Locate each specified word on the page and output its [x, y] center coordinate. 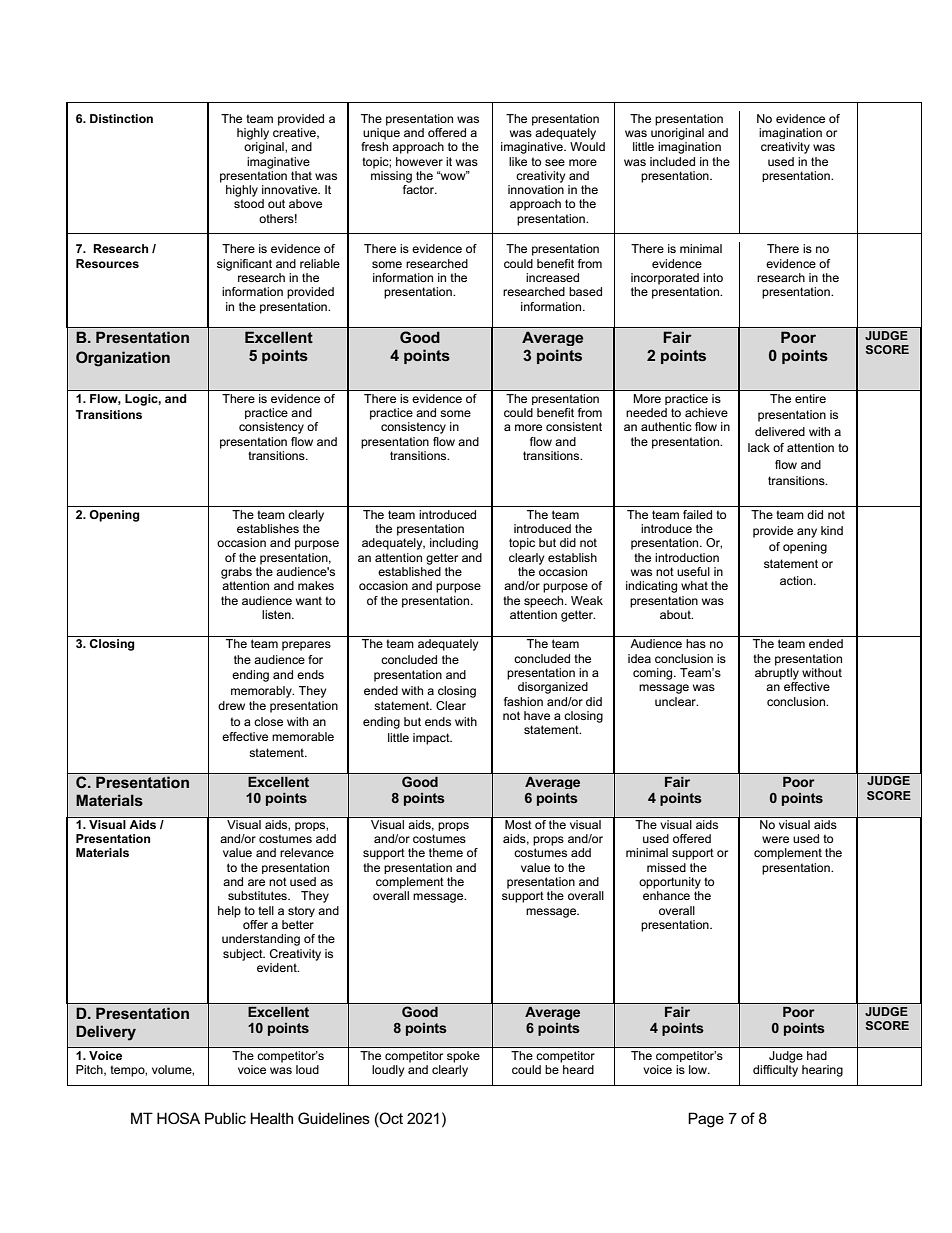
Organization [123, 359]
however [419, 161]
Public [225, 1118]
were [775, 839]
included [672, 161]
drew [231, 705]
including [454, 544]
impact [432, 739]
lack [759, 447]
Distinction [121, 118]
